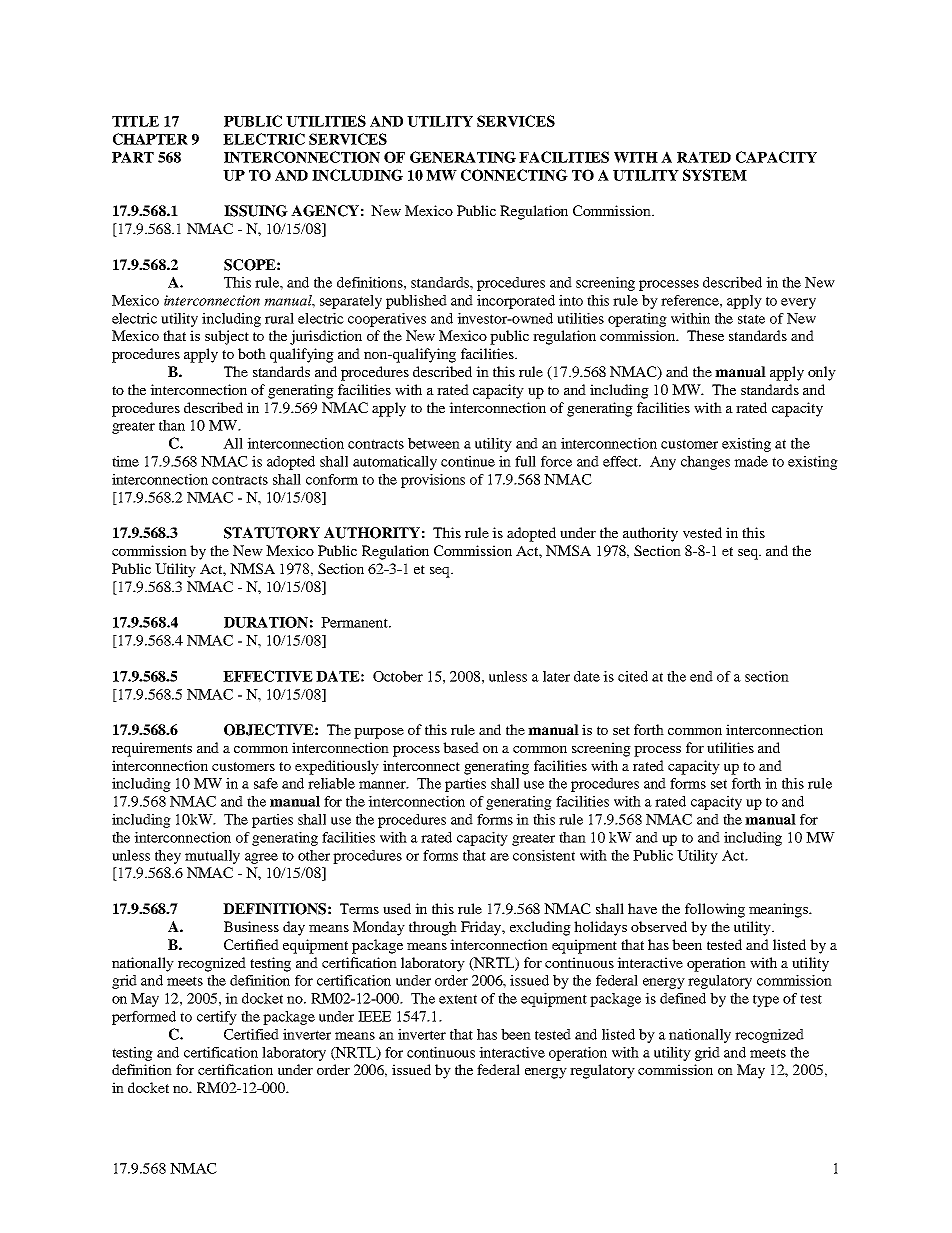 This document has height=1233, width=952. Describe the element at coordinates (458, 999) in the document. I see `extent` at that location.
